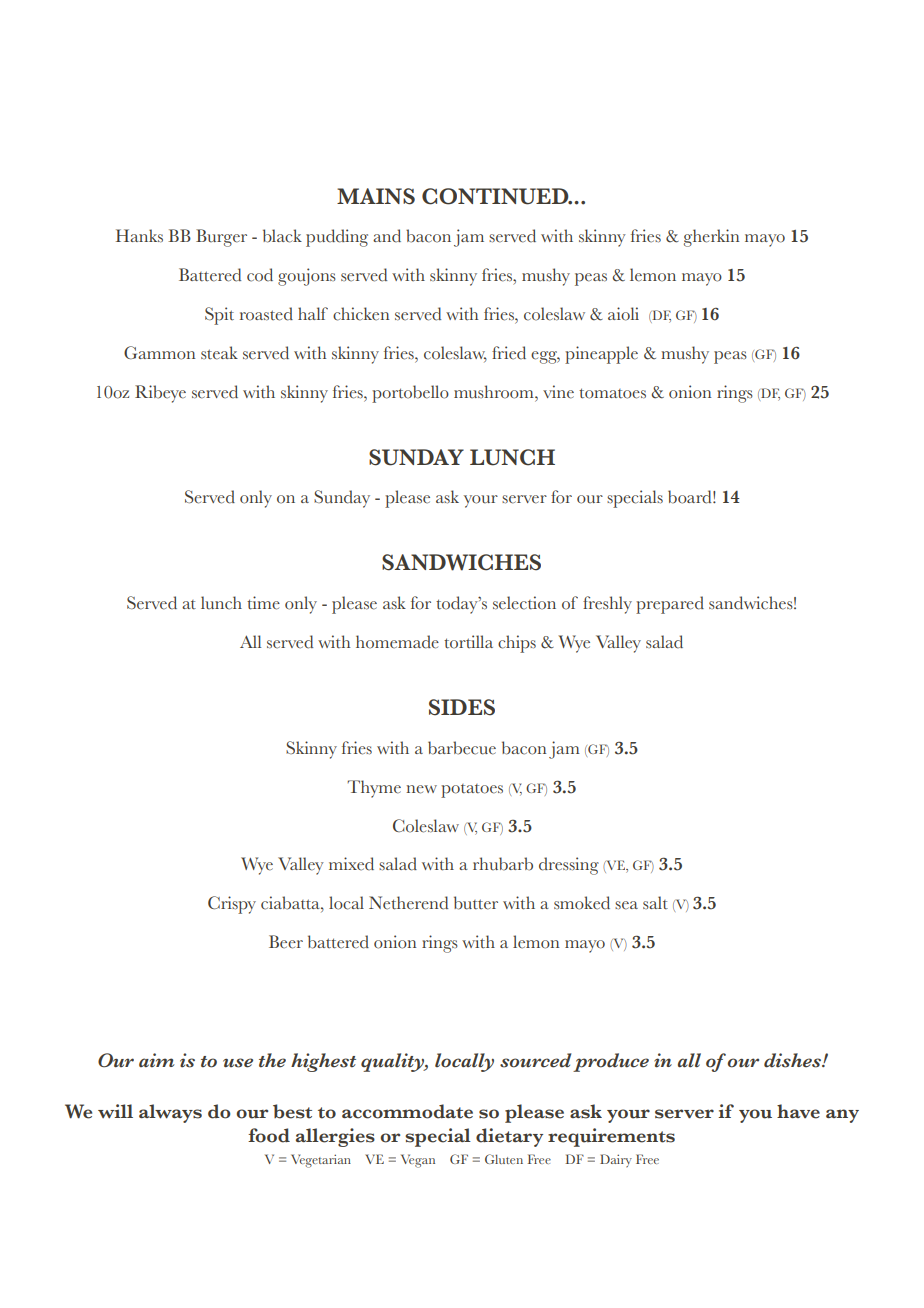 Image resolution: width=924 pixels, height=1308 pixels. What do you see at coordinates (655, 903) in the screenshot?
I see `salt` at bounding box center [655, 903].
